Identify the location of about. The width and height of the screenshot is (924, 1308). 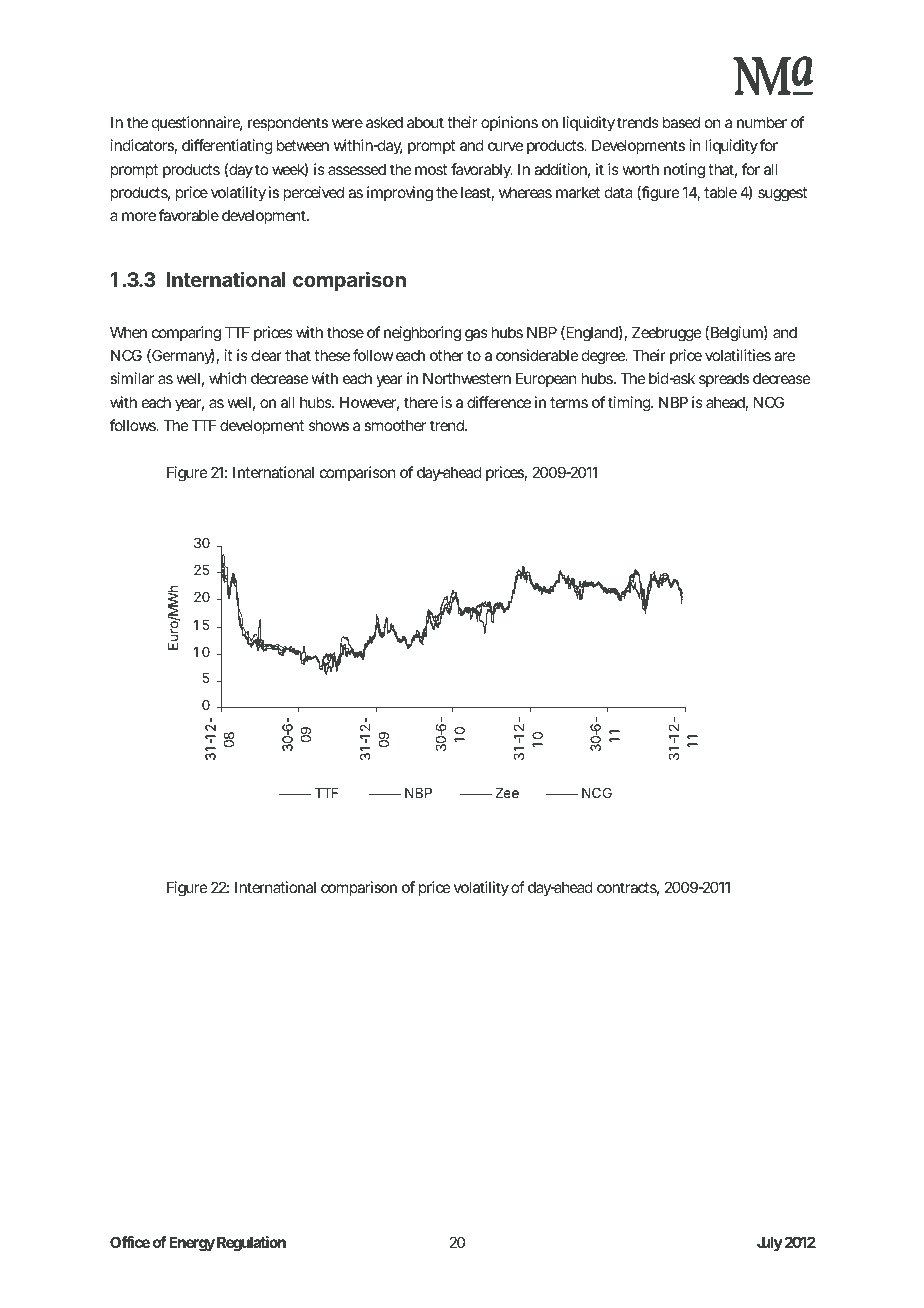
(425, 122).
